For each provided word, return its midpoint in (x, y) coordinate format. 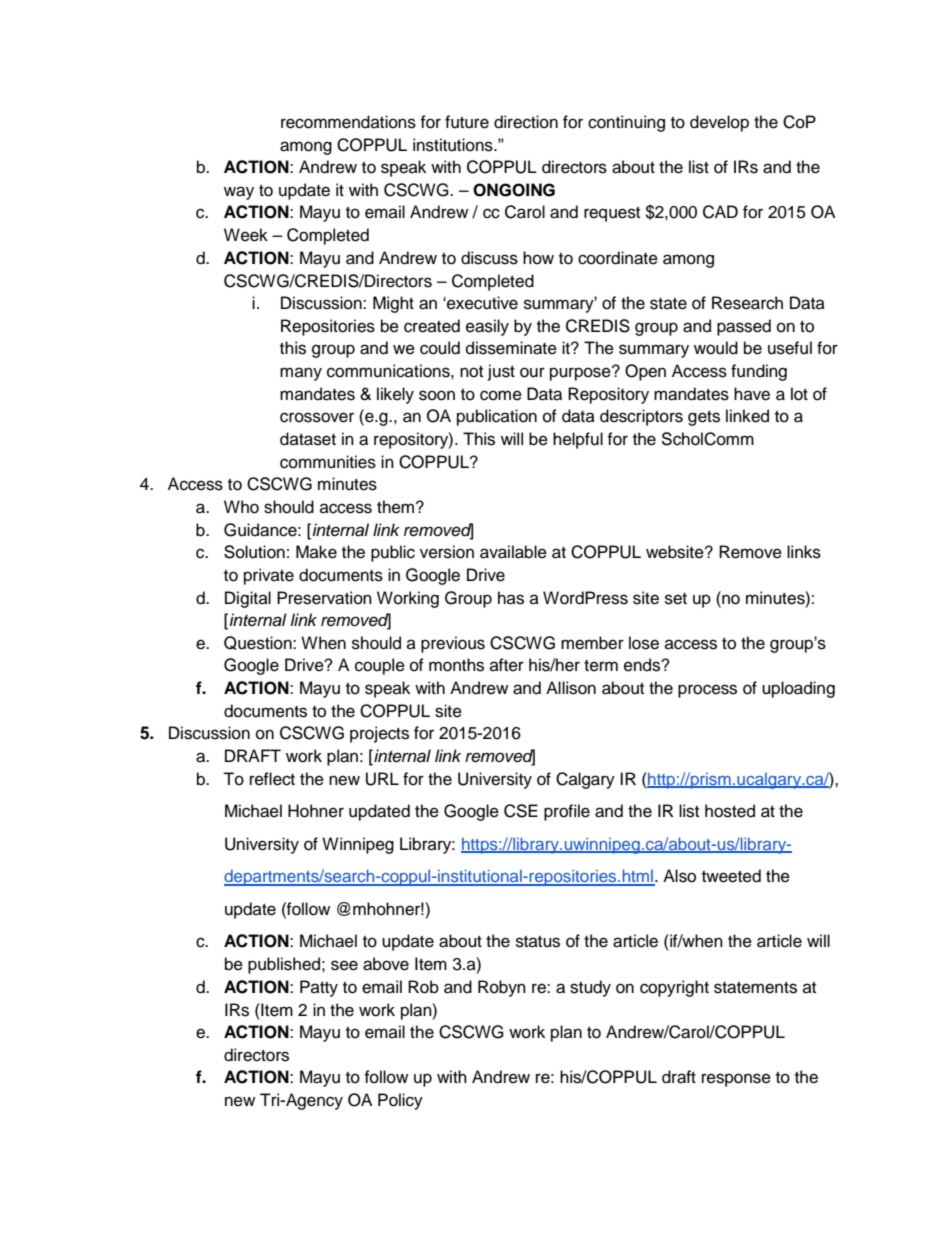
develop (719, 123)
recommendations (348, 122)
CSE (521, 811)
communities (328, 462)
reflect (272, 779)
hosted (730, 811)
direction (526, 122)
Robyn (502, 988)
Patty (319, 988)
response (736, 1080)
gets (704, 418)
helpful (578, 440)
